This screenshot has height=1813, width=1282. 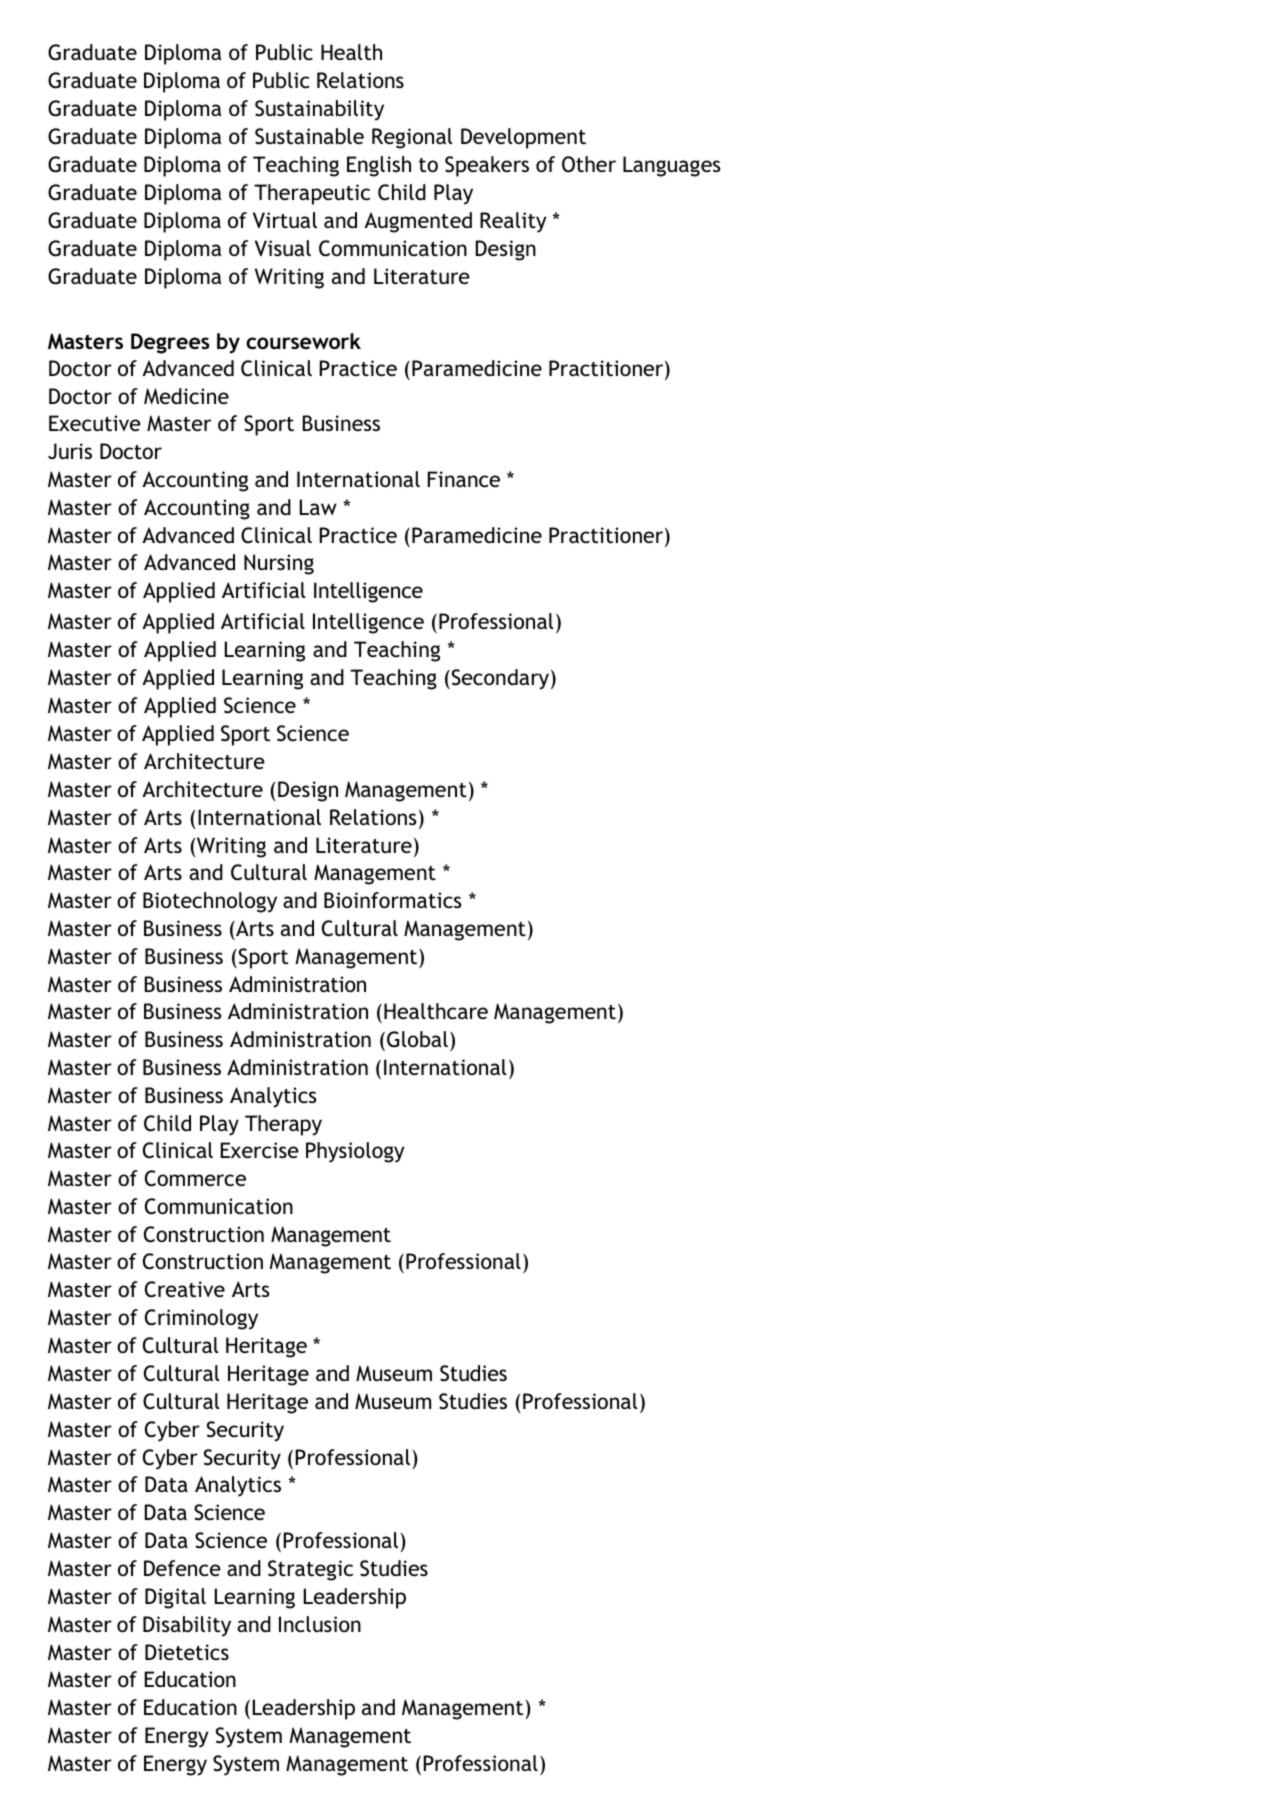 I want to click on Degrees, so click(x=170, y=343).
